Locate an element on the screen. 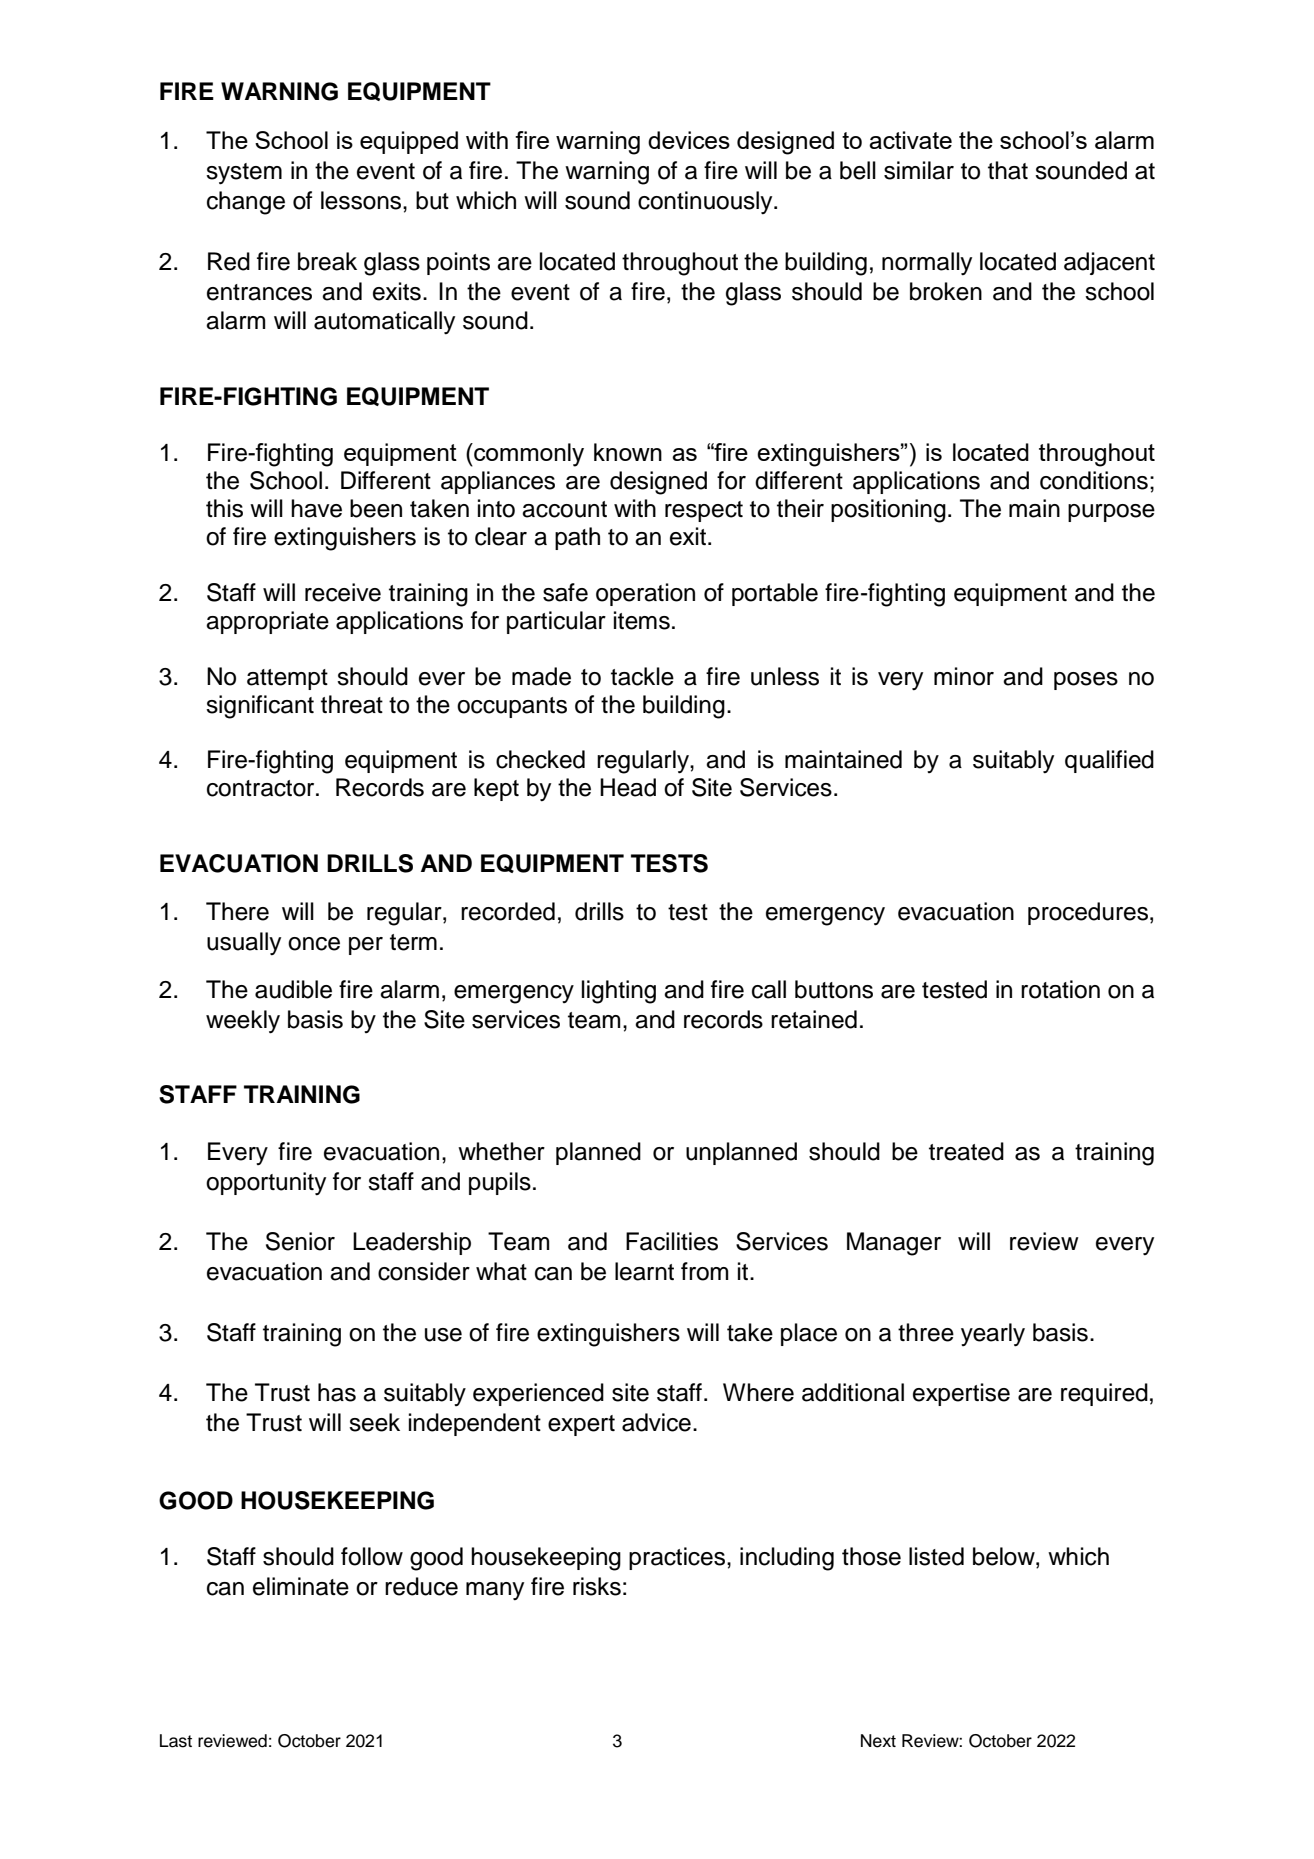 This screenshot has height=1859, width=1314. once is located at coordinates (314, 944).
